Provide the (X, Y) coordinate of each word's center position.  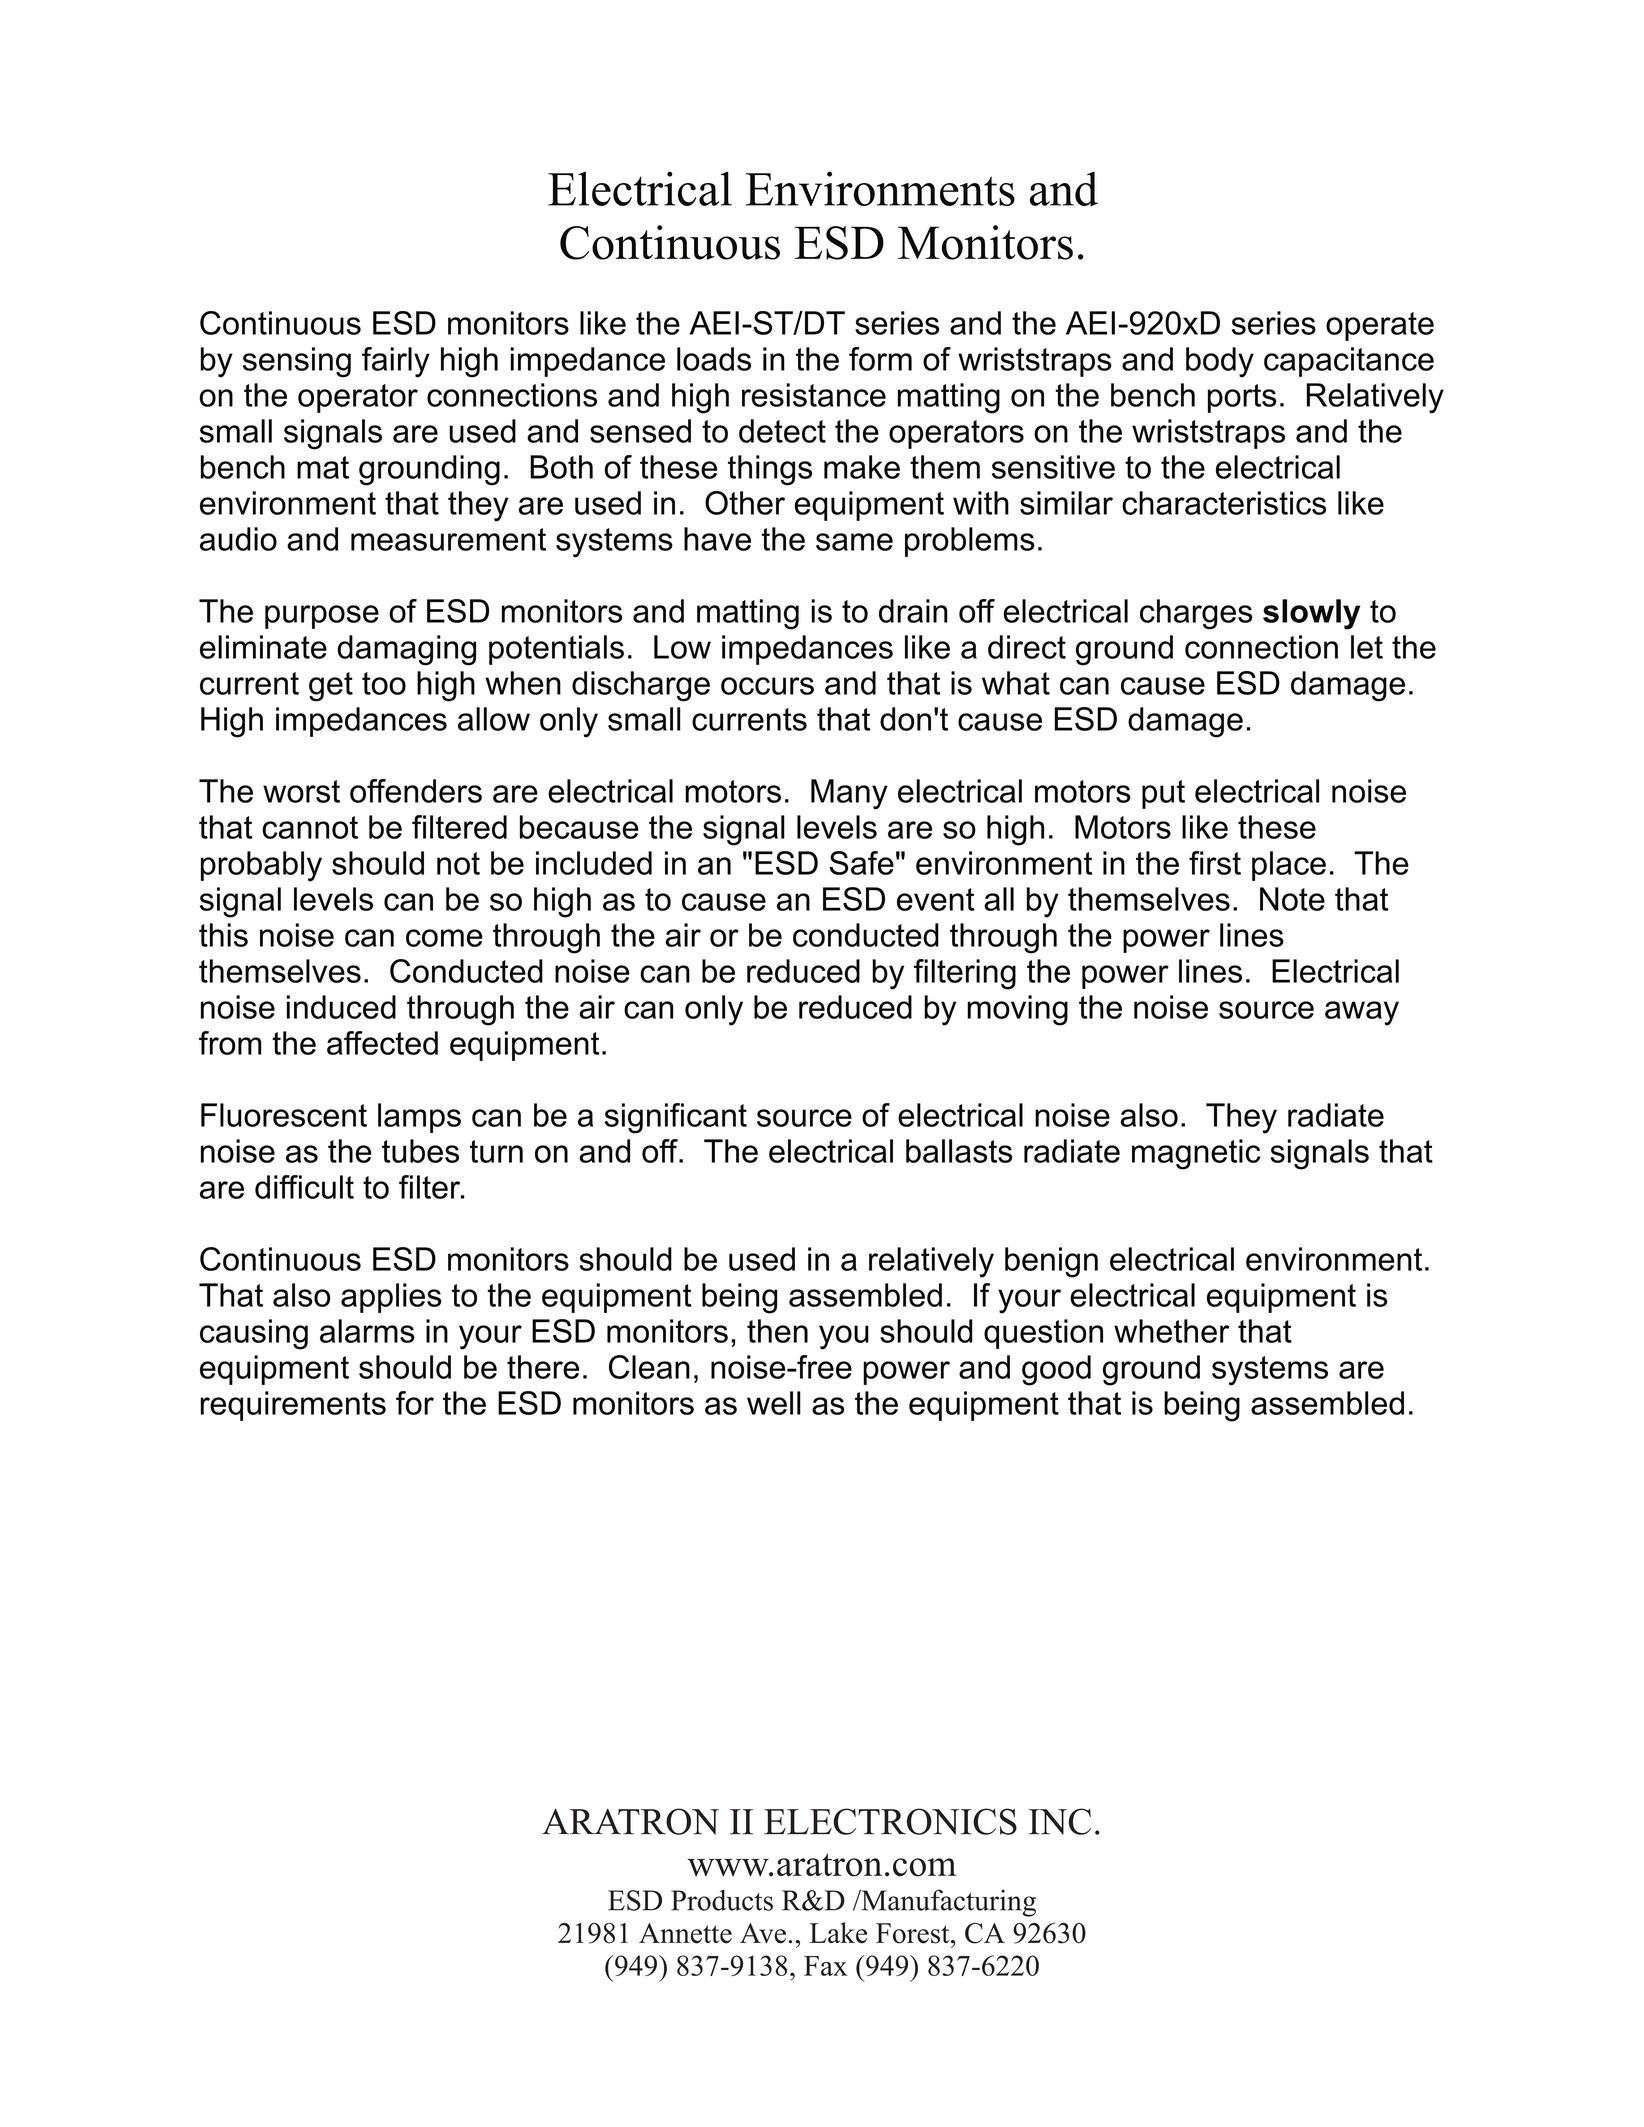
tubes (420, 1151)
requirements (293, 1406)
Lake (838, 1933)
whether (1172, 1331)
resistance (814, 395)
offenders (416, 791)
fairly (396, 362)
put (1163, 794)
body (1220, 362)
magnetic (1196, 1154)
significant (676, 1118)
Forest (914, 1933)
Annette (685, 1933)
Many (849, 794)
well (774, 1403)
